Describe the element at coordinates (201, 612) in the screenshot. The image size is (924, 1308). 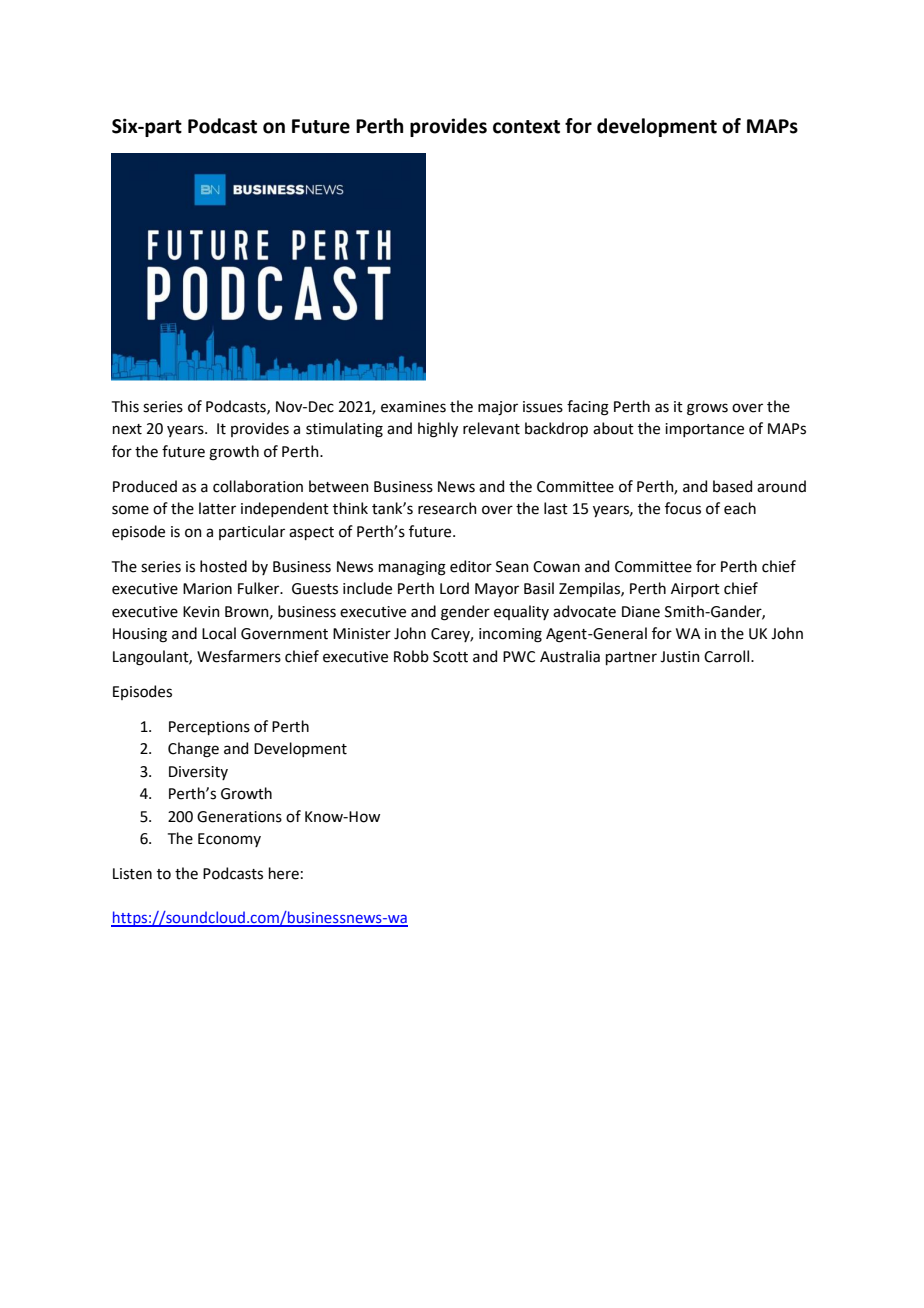
I see `Kevin` at that location.
